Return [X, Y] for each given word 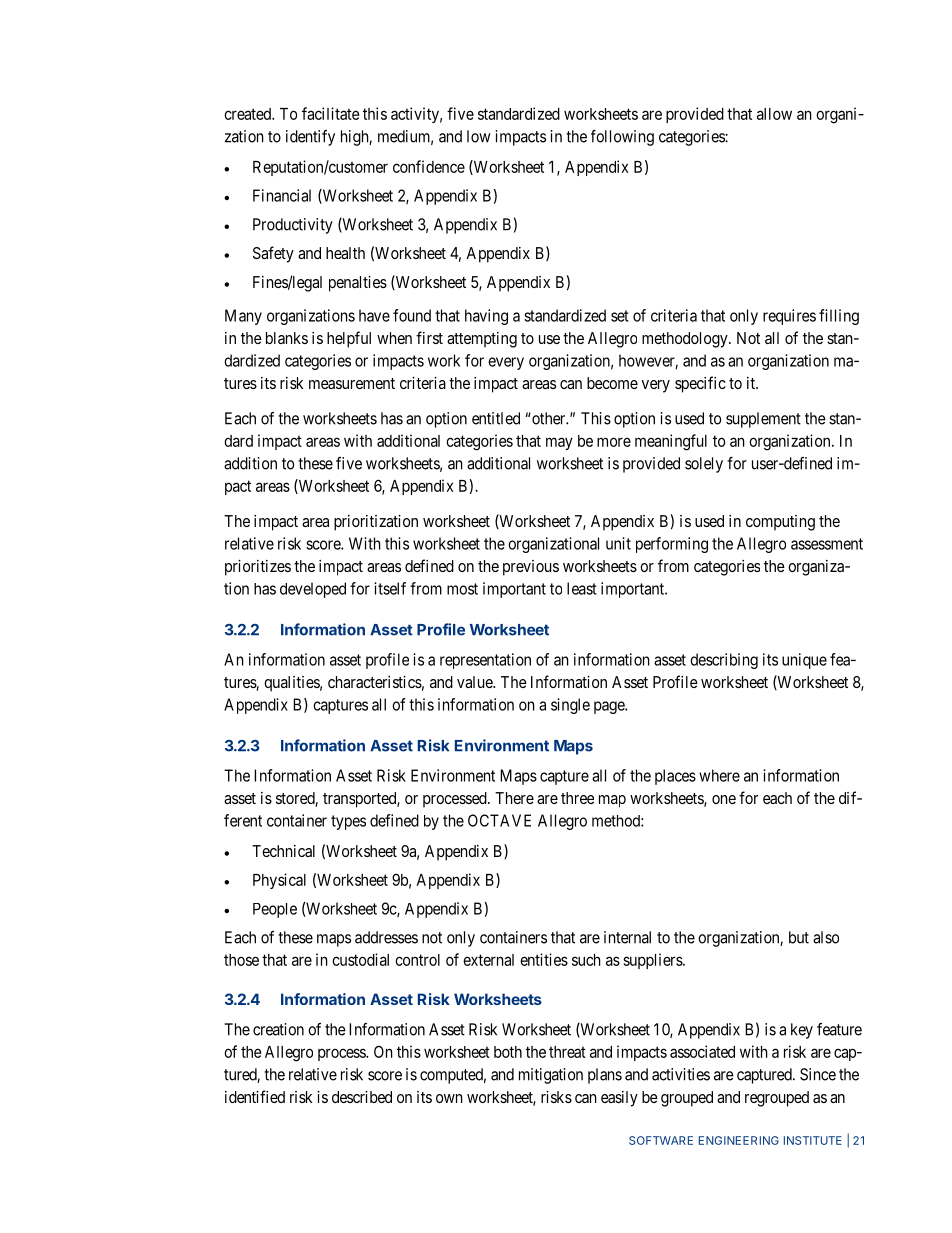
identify [310, 138]
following [622, 138]
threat [567, 1052]
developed [313, 590]
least [582, 588]
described [362, 1097]
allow [774, 114]
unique [804, 661]
